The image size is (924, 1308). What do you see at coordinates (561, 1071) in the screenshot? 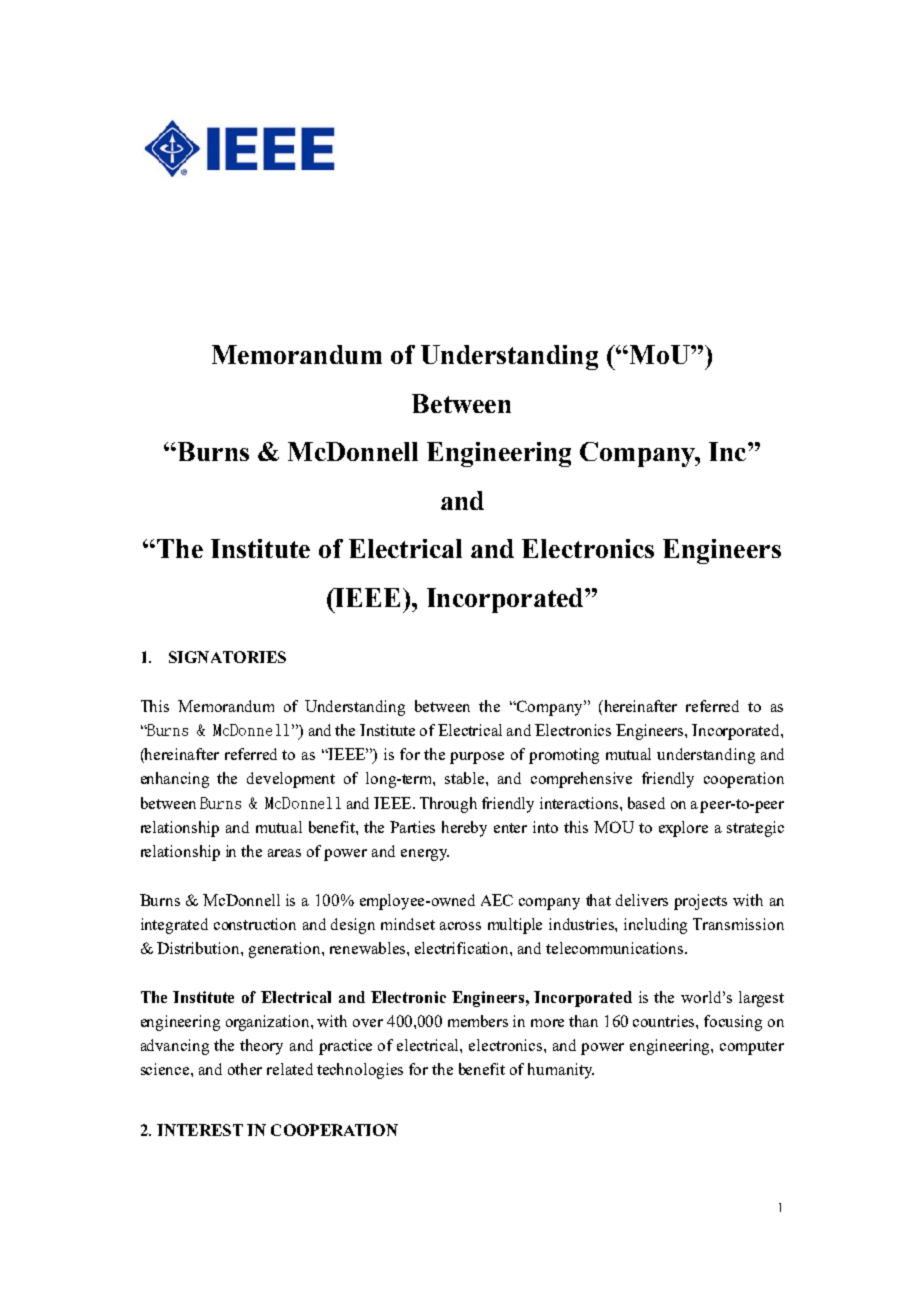
I see `humanity` at bounding box center [561, 1071].
